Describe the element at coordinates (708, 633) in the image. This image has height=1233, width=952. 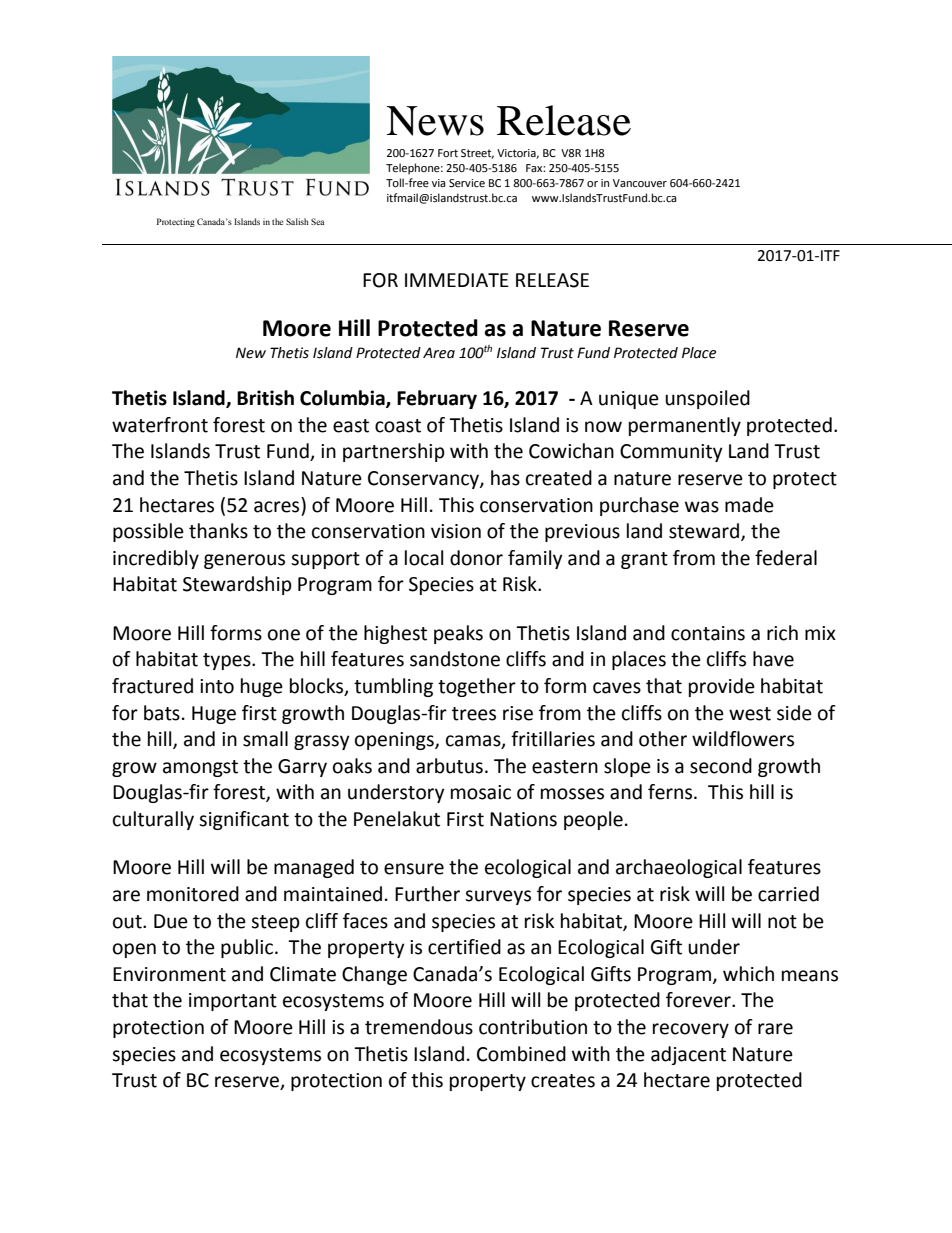
I see `contains` at that location.
